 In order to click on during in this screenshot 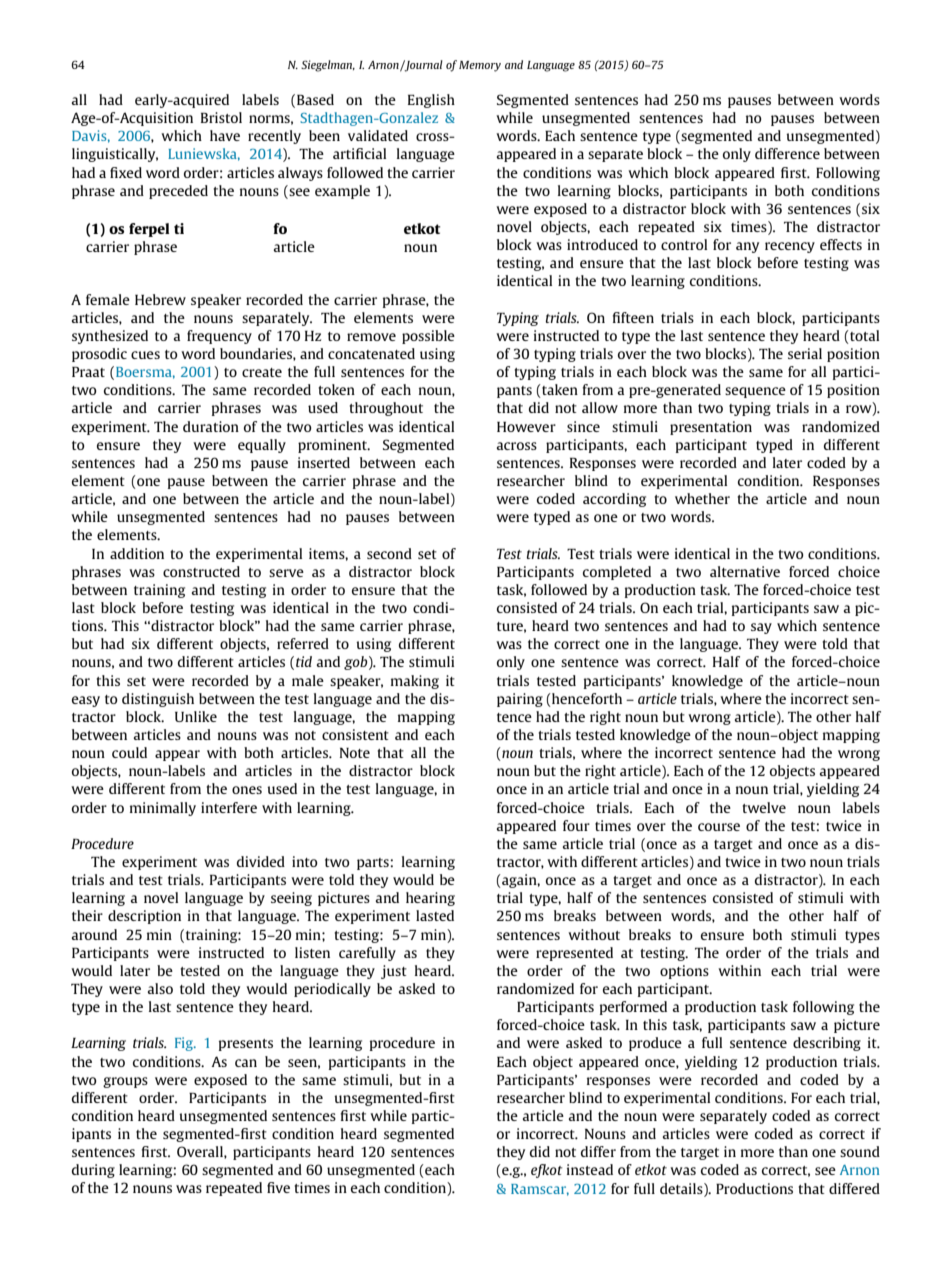, I will do `click(93, 1171)`.
